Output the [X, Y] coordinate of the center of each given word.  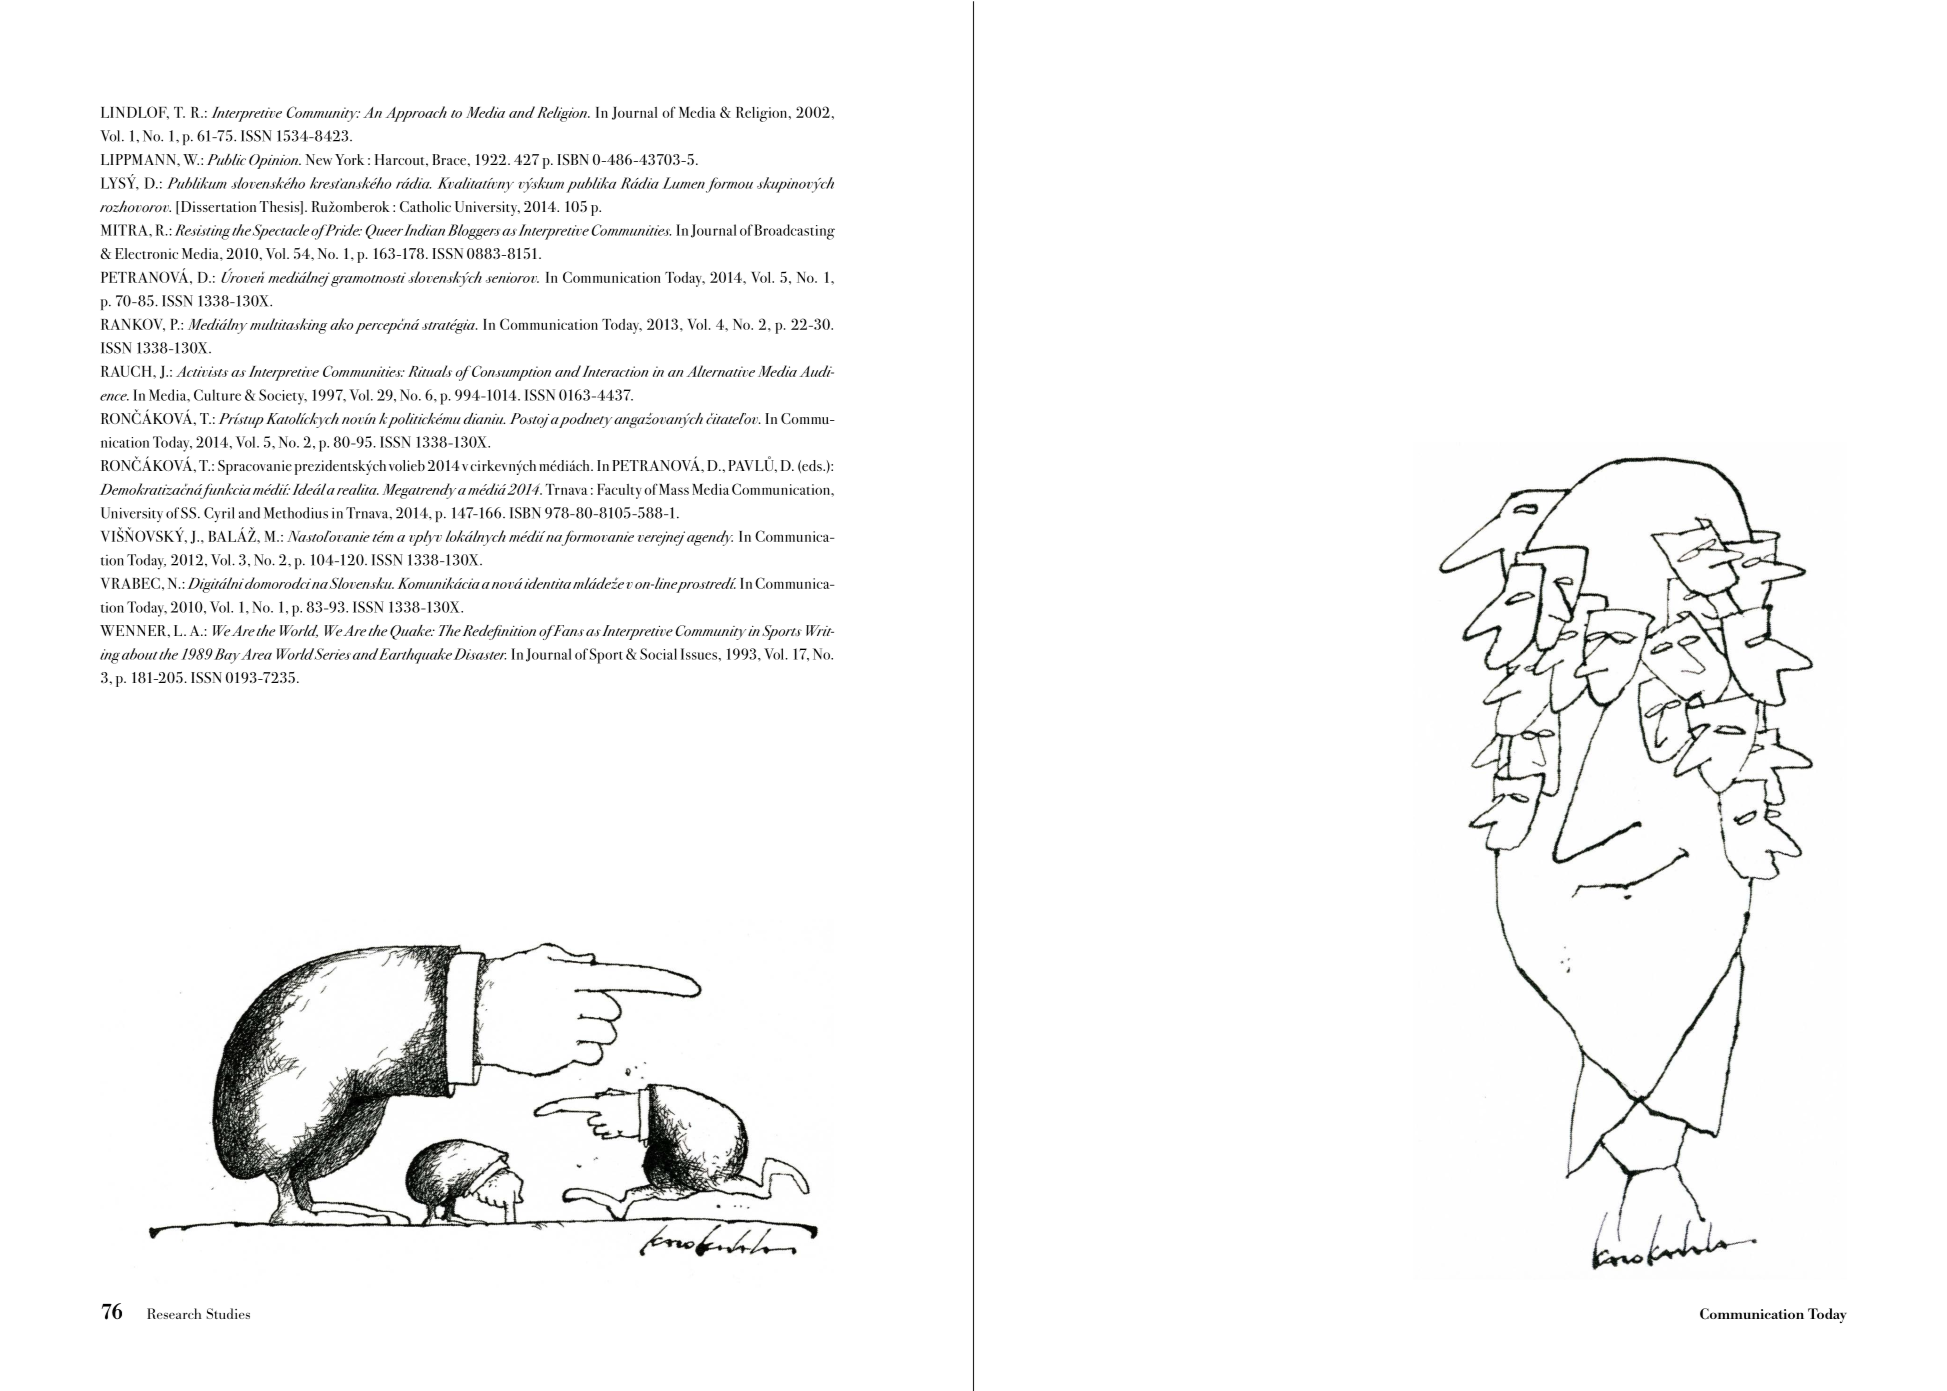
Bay [226, 656]
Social [658, 654]
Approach [416, 114]
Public [226, 159]
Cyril [219, 515]
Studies [228, 1313]
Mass [674, 489]
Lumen [683, 183]
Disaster [480, 654]
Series [333, 654]
